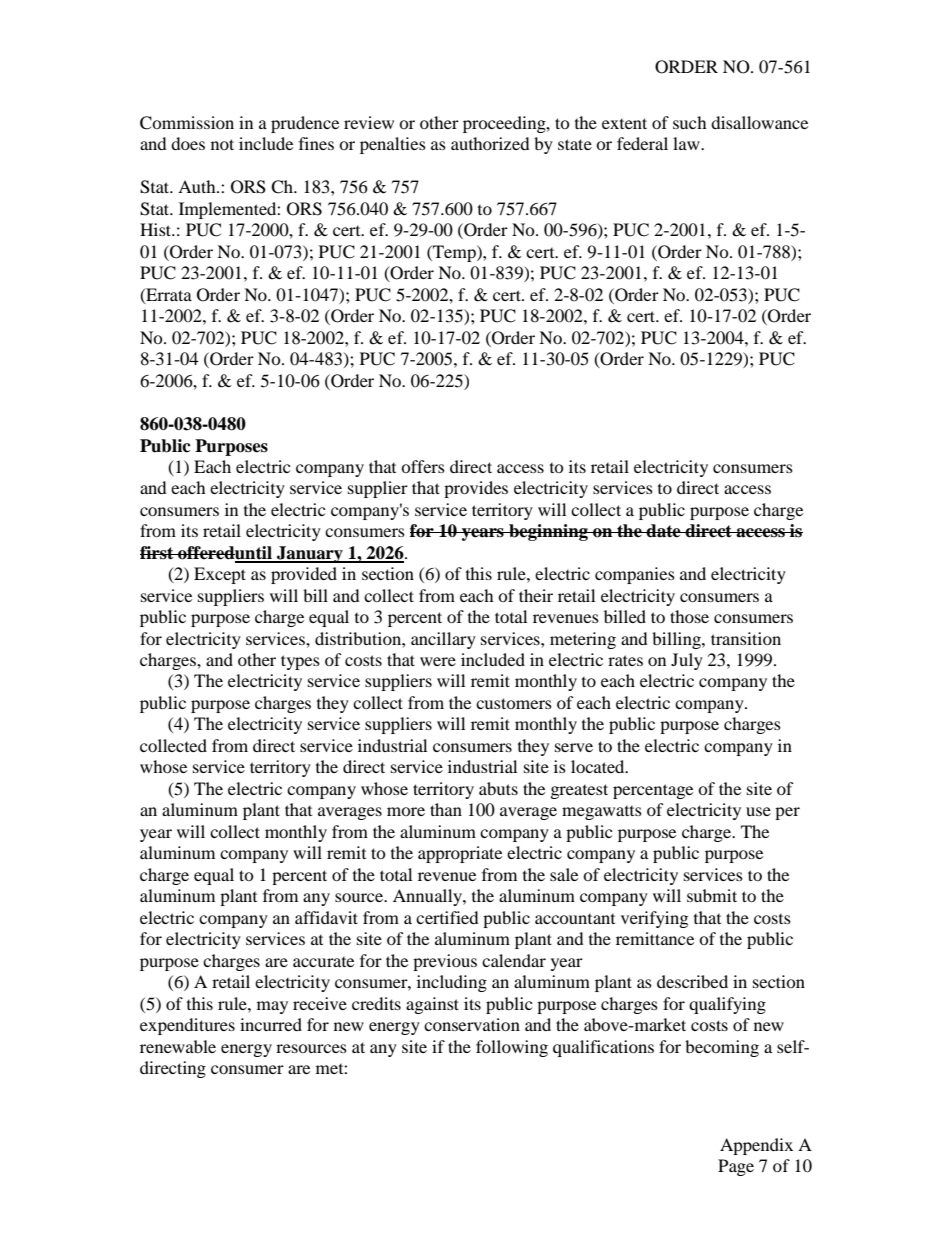 The height and width of the page is (1233, 952). I want to click on not, so click(222, 144).
